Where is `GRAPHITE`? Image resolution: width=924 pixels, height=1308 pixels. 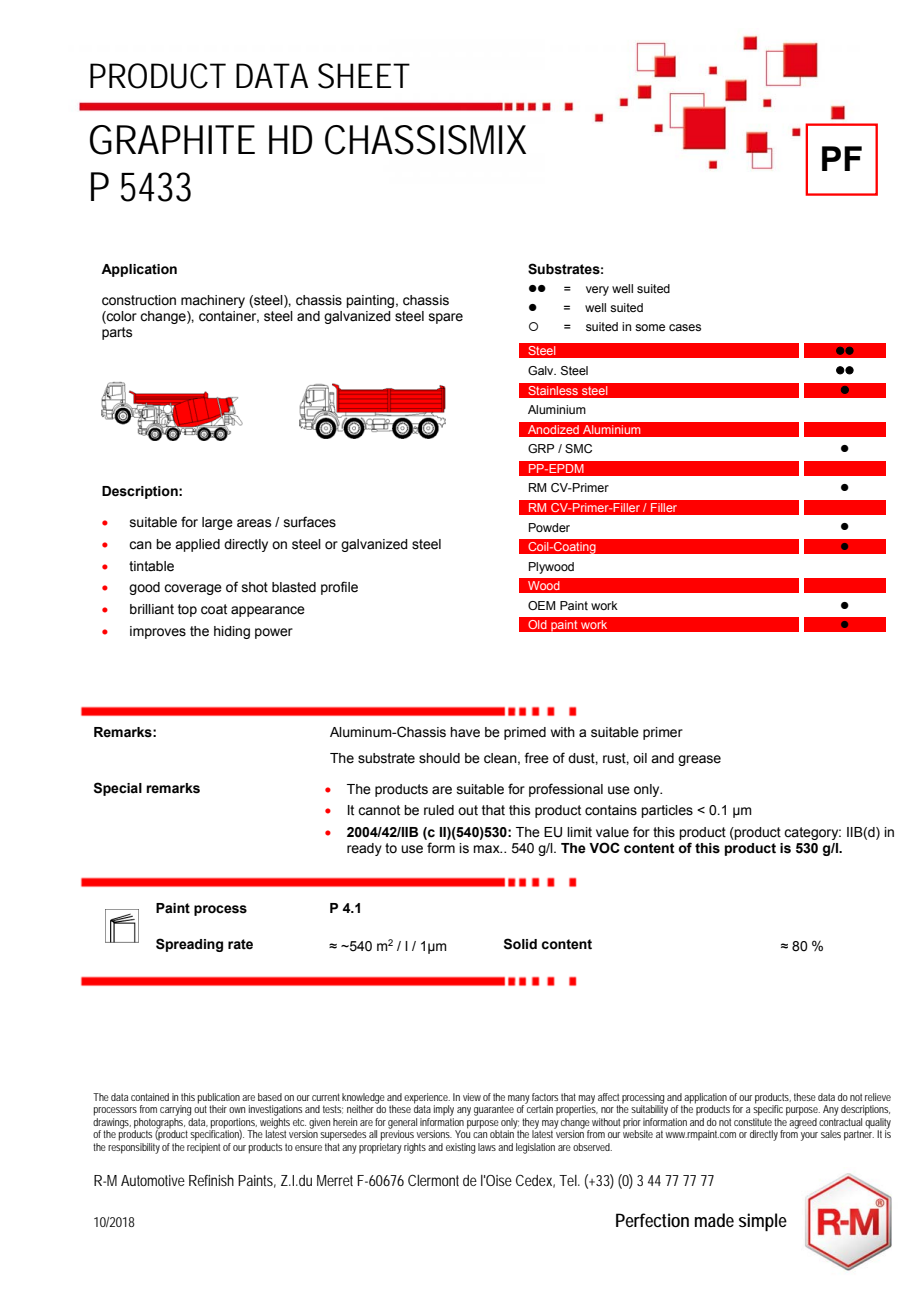
GRAPHITE is located at coordinates (172, 140).
